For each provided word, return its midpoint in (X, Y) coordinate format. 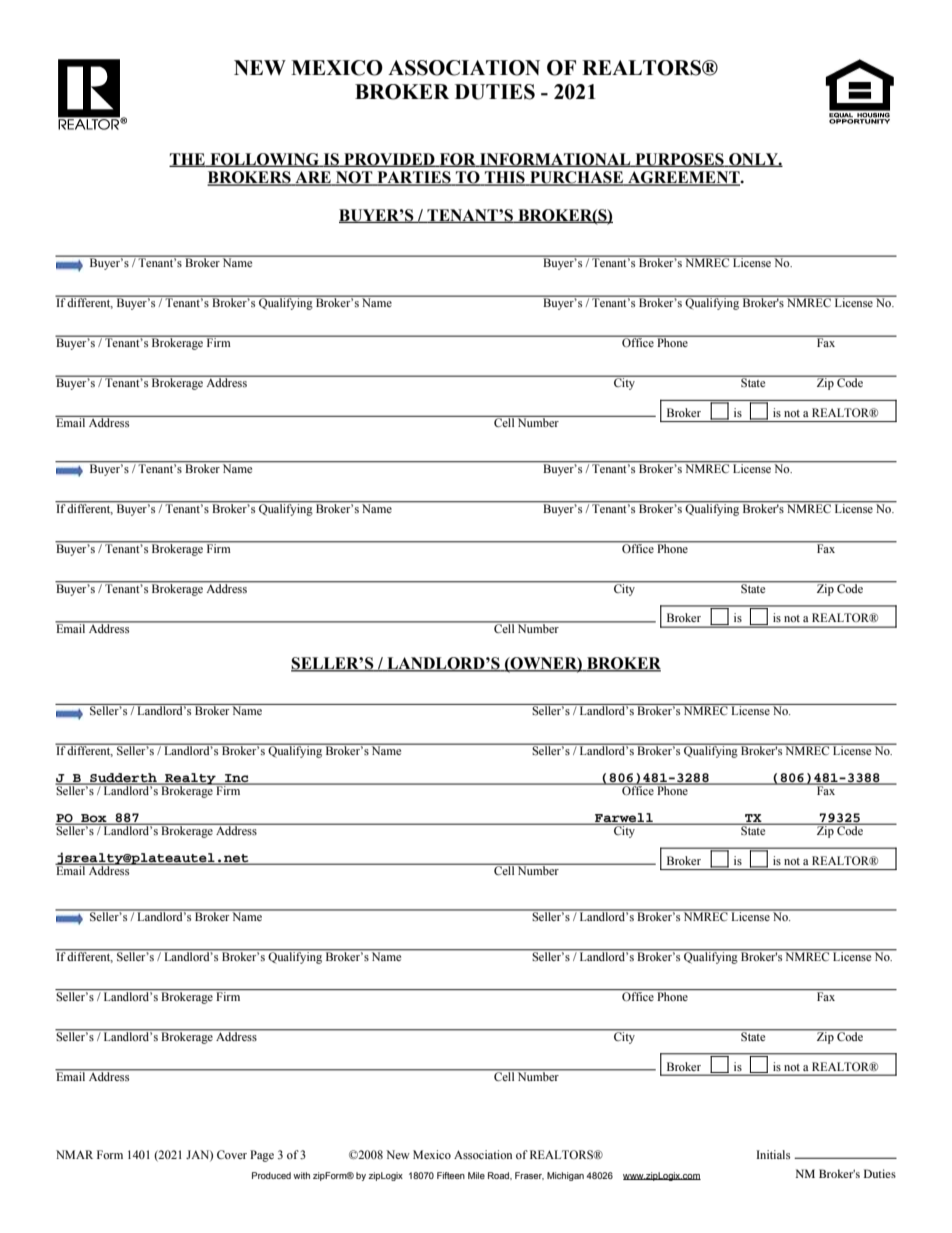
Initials (773, 1154)
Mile (476, 1175)
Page (262, 1156)
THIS (505, 178)
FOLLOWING (265, 160)
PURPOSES (679, 160)
